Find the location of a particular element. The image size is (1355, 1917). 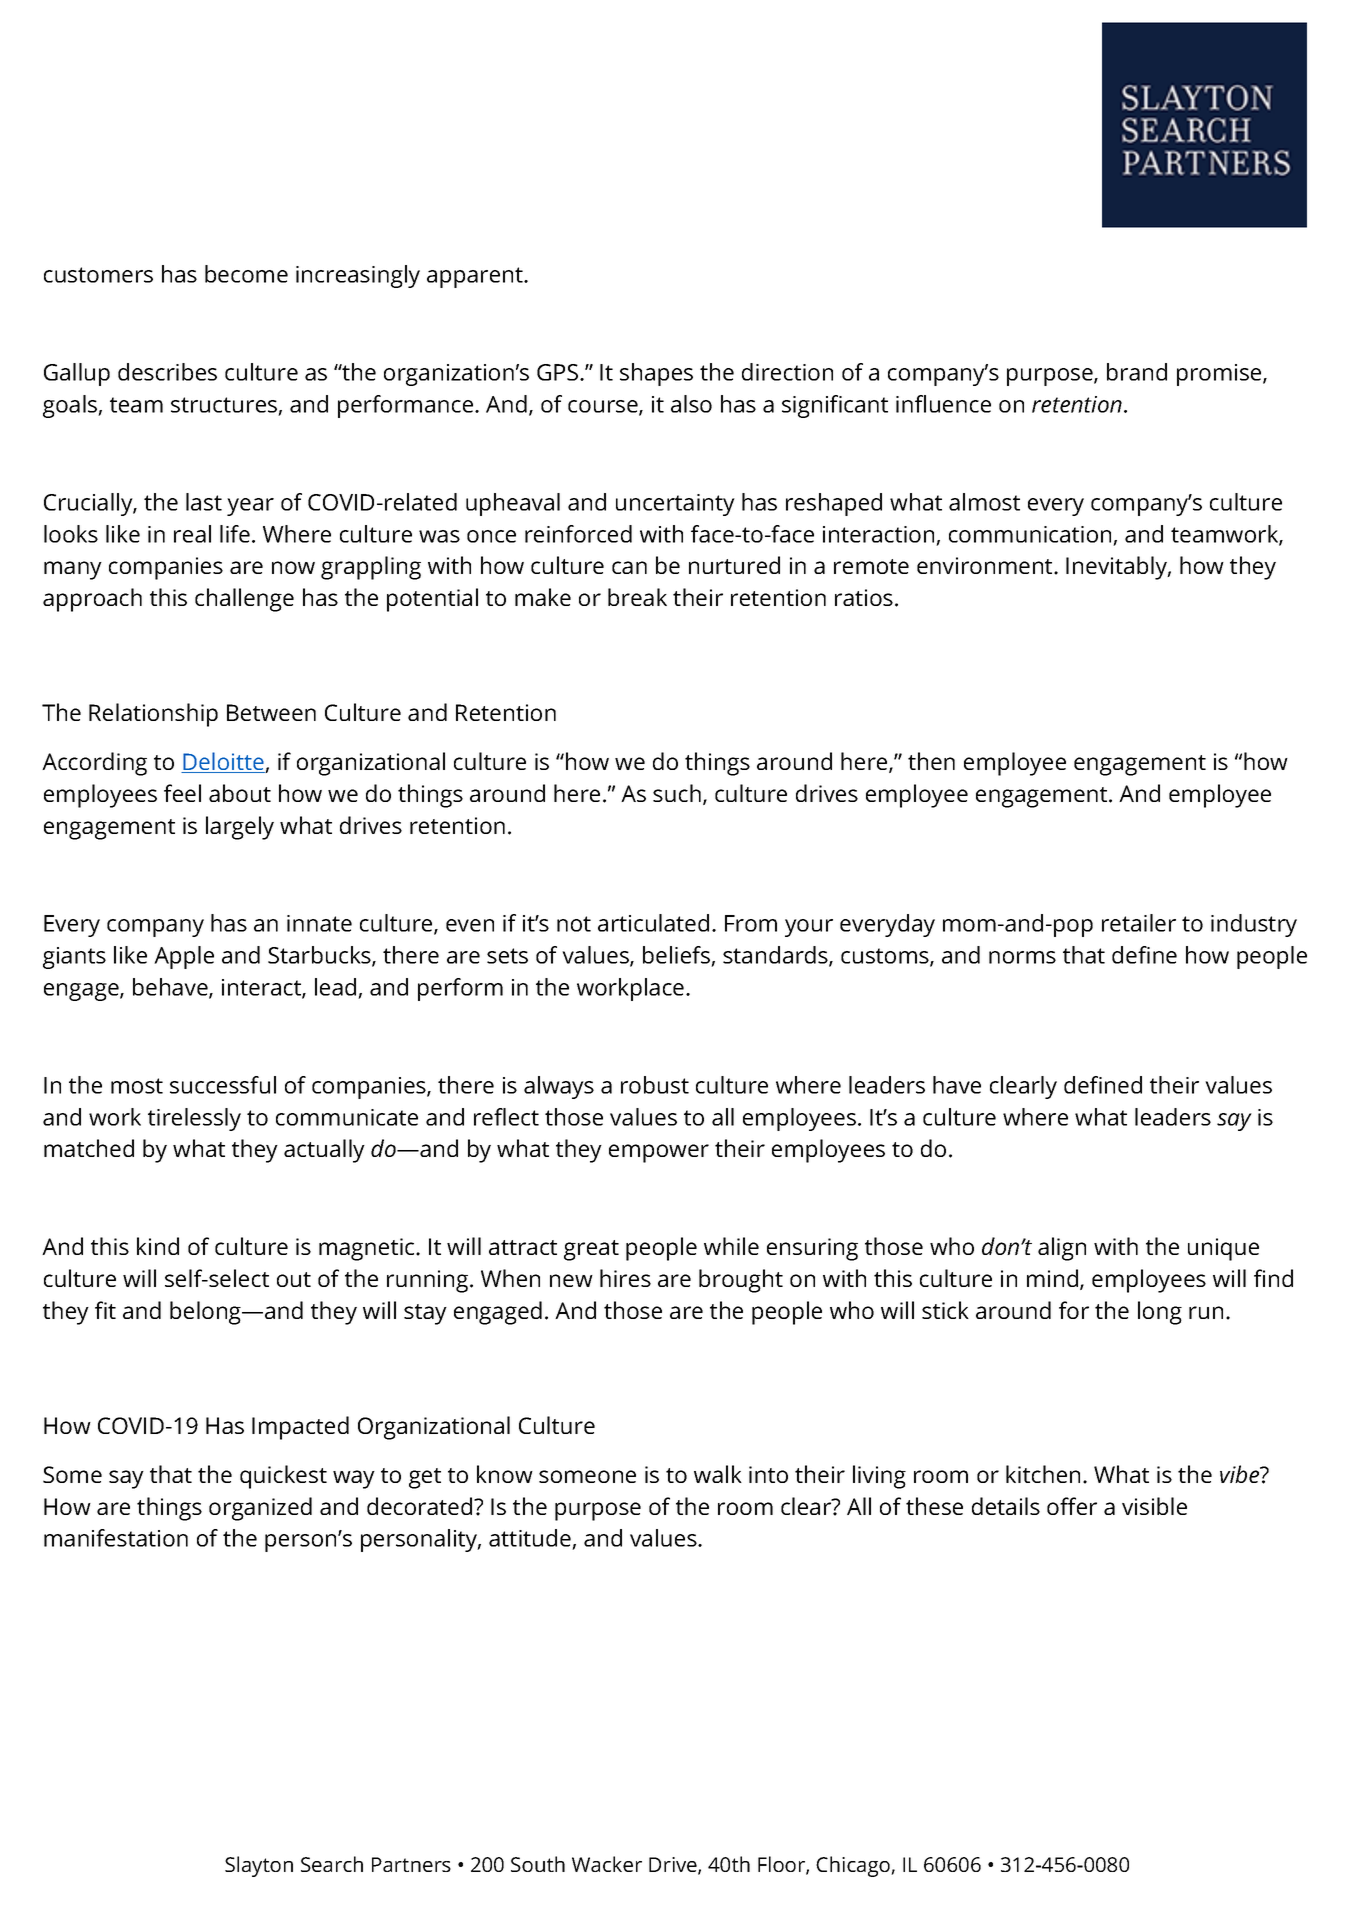

Wacker is located at coordinates (607, 1864).
